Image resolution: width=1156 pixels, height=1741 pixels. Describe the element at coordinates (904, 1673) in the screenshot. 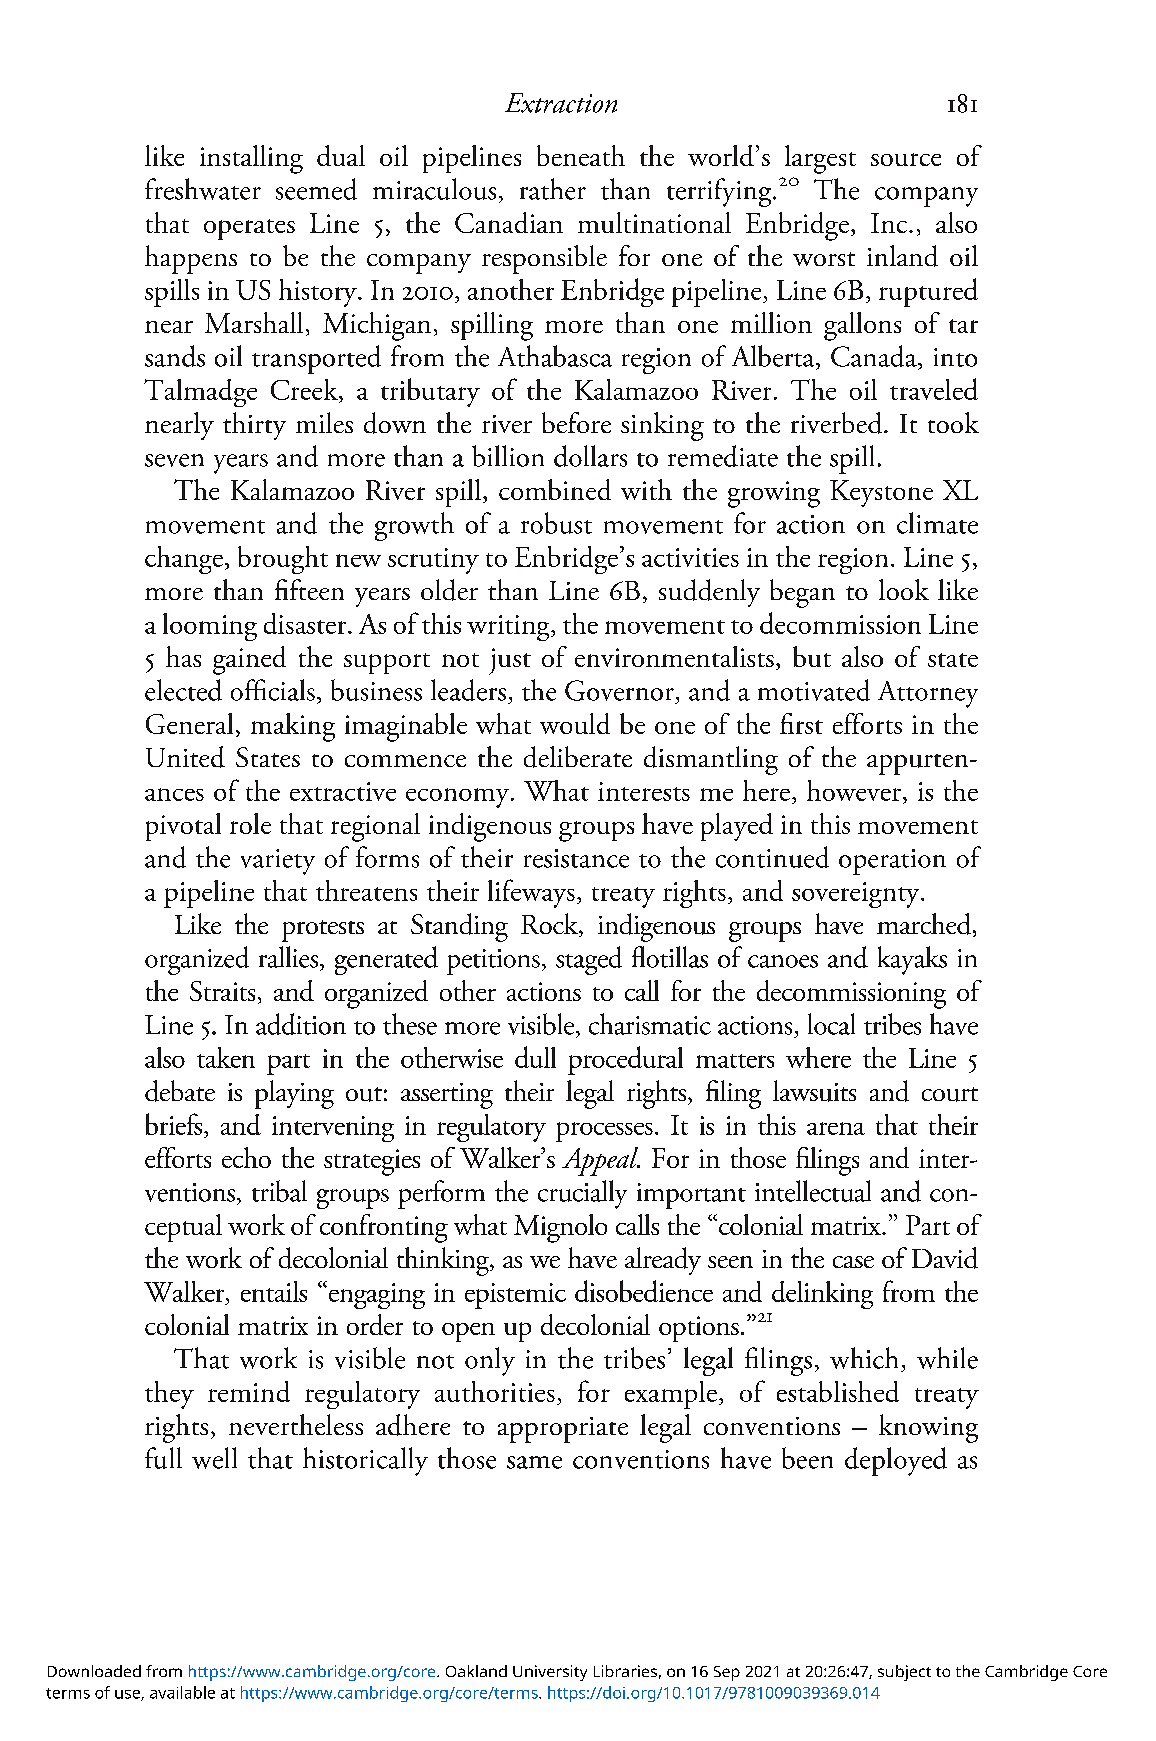

I see `subject` at that location.
